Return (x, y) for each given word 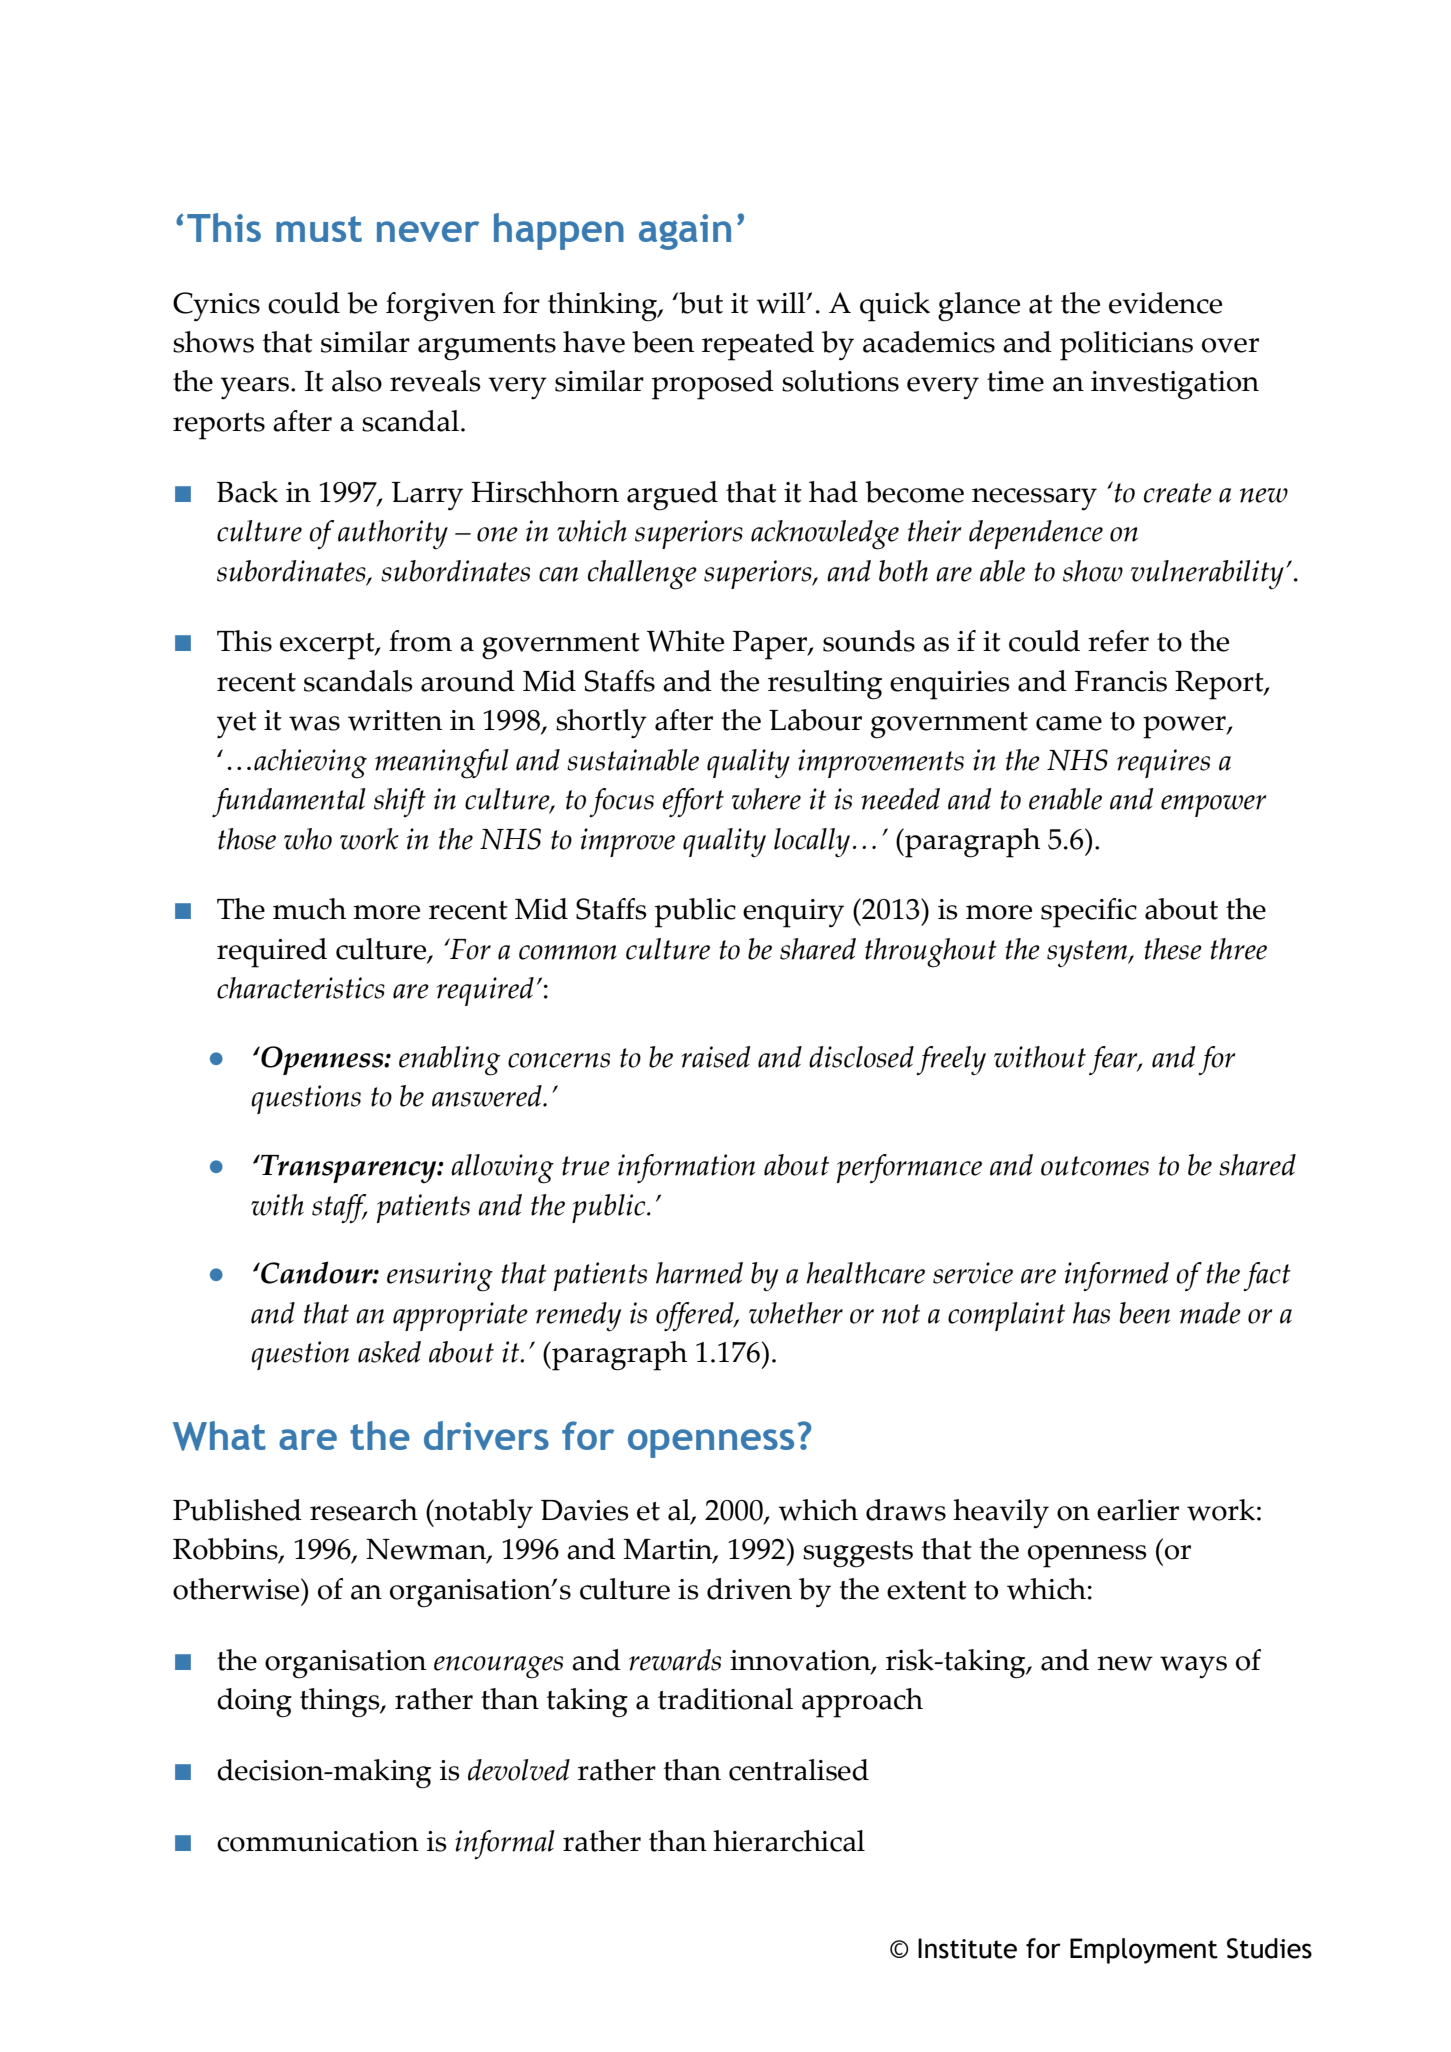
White (685, 641)
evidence (1165, 303)
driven (749, 1589)
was (314, 723)
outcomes (1095, 1166)
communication (318, 1841)
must (319, 229)
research (364, 1510)
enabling (449, 1061)
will (782, 303)
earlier (1138, 1510)
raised (716, 1057)
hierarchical (789, 1841)
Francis (1121, 681)
